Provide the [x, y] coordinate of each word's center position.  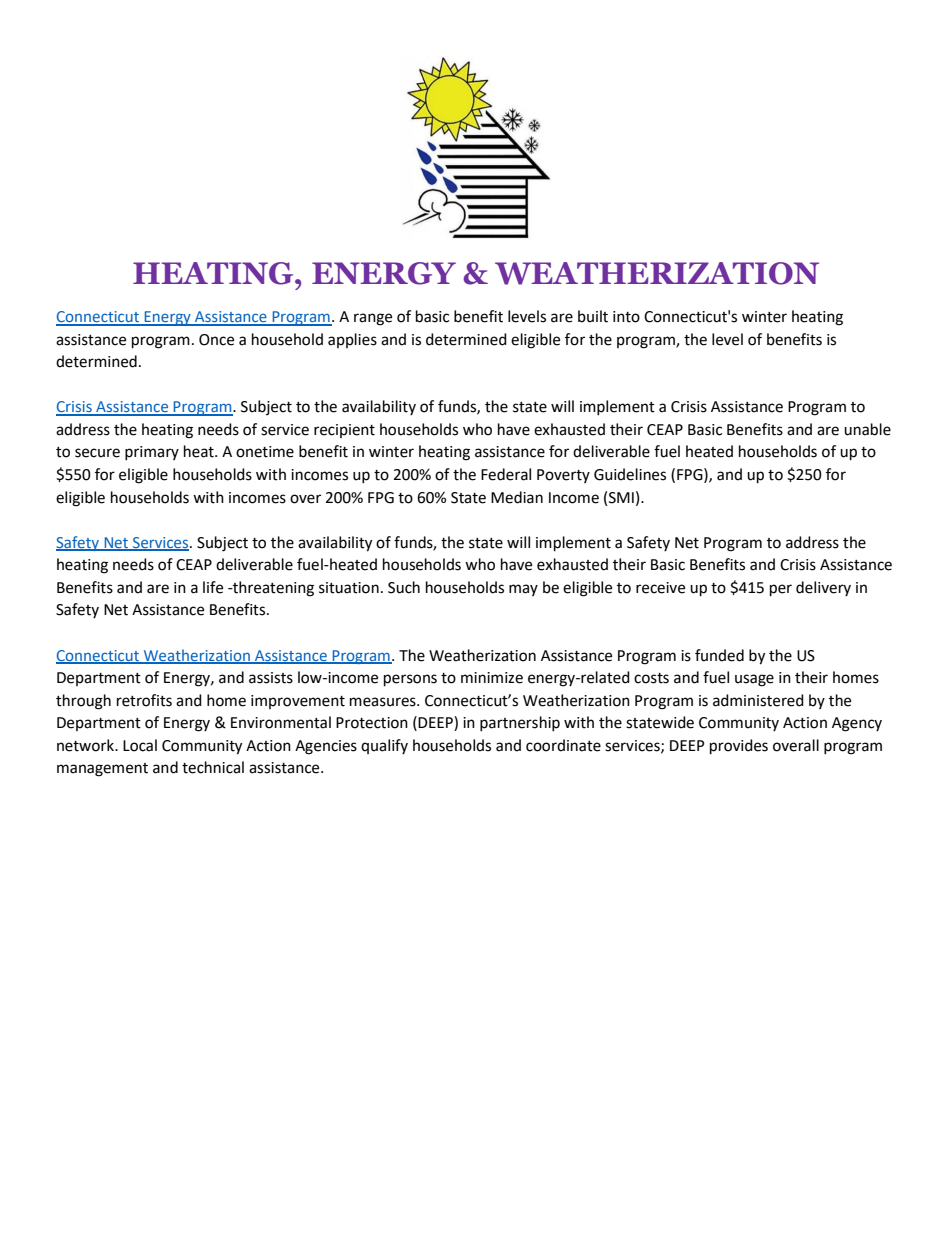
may [523, 590]
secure [97, 453]
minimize [492, 678]
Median [517, 497]
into [626, 317]
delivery [823, 588]
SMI [621, 498]
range [373, 319]
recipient [344, 431]
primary [152, 453]
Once [216, 340]
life [213, 587]
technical [213, 767]
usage [754, 680]
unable [867, 429]
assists [271, 678]
